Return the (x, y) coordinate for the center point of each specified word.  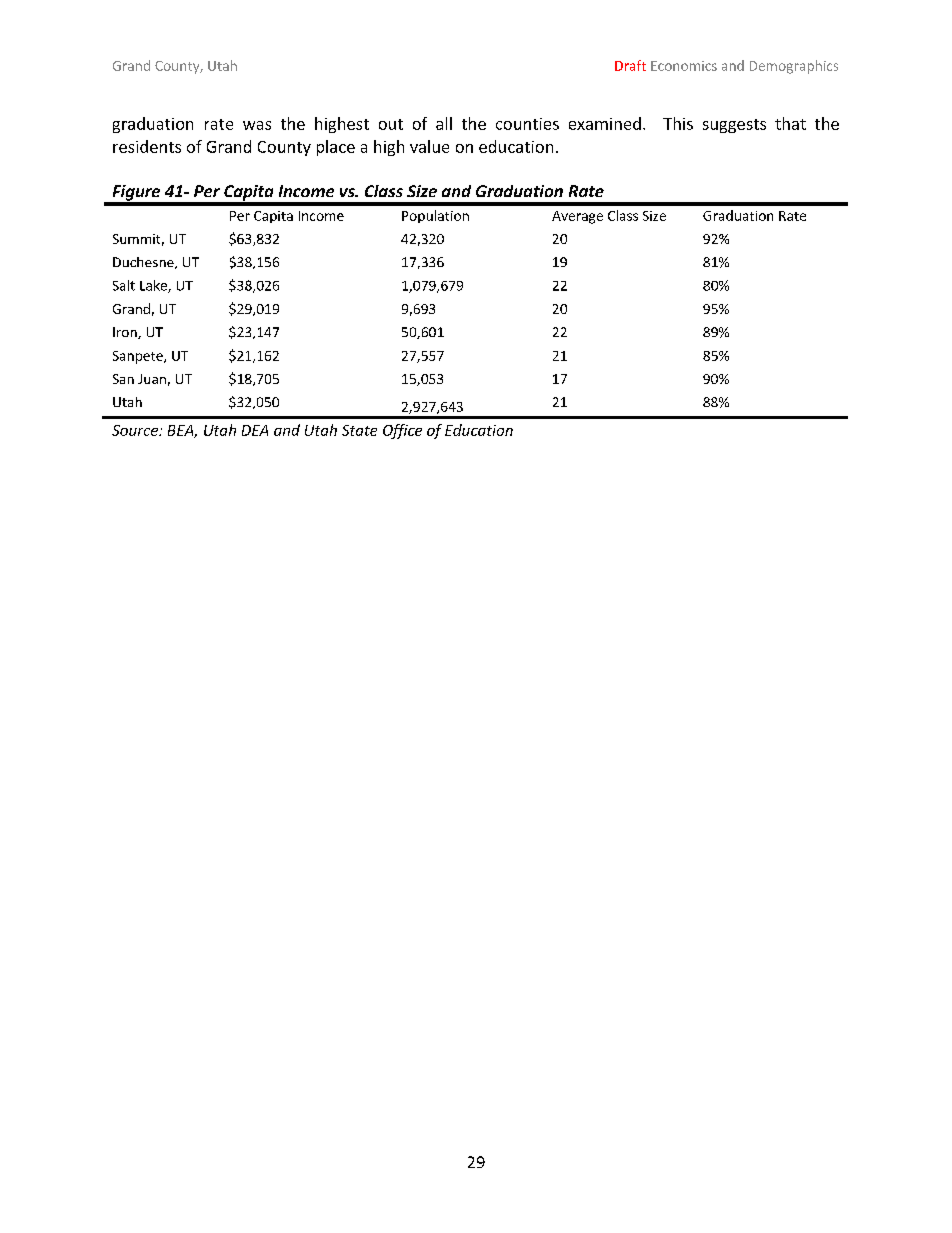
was (257, 125)
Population (435, 216)
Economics (684, 66)
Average (577, 217)
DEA (255, 430)
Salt (124, 285)
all (444, 123)
